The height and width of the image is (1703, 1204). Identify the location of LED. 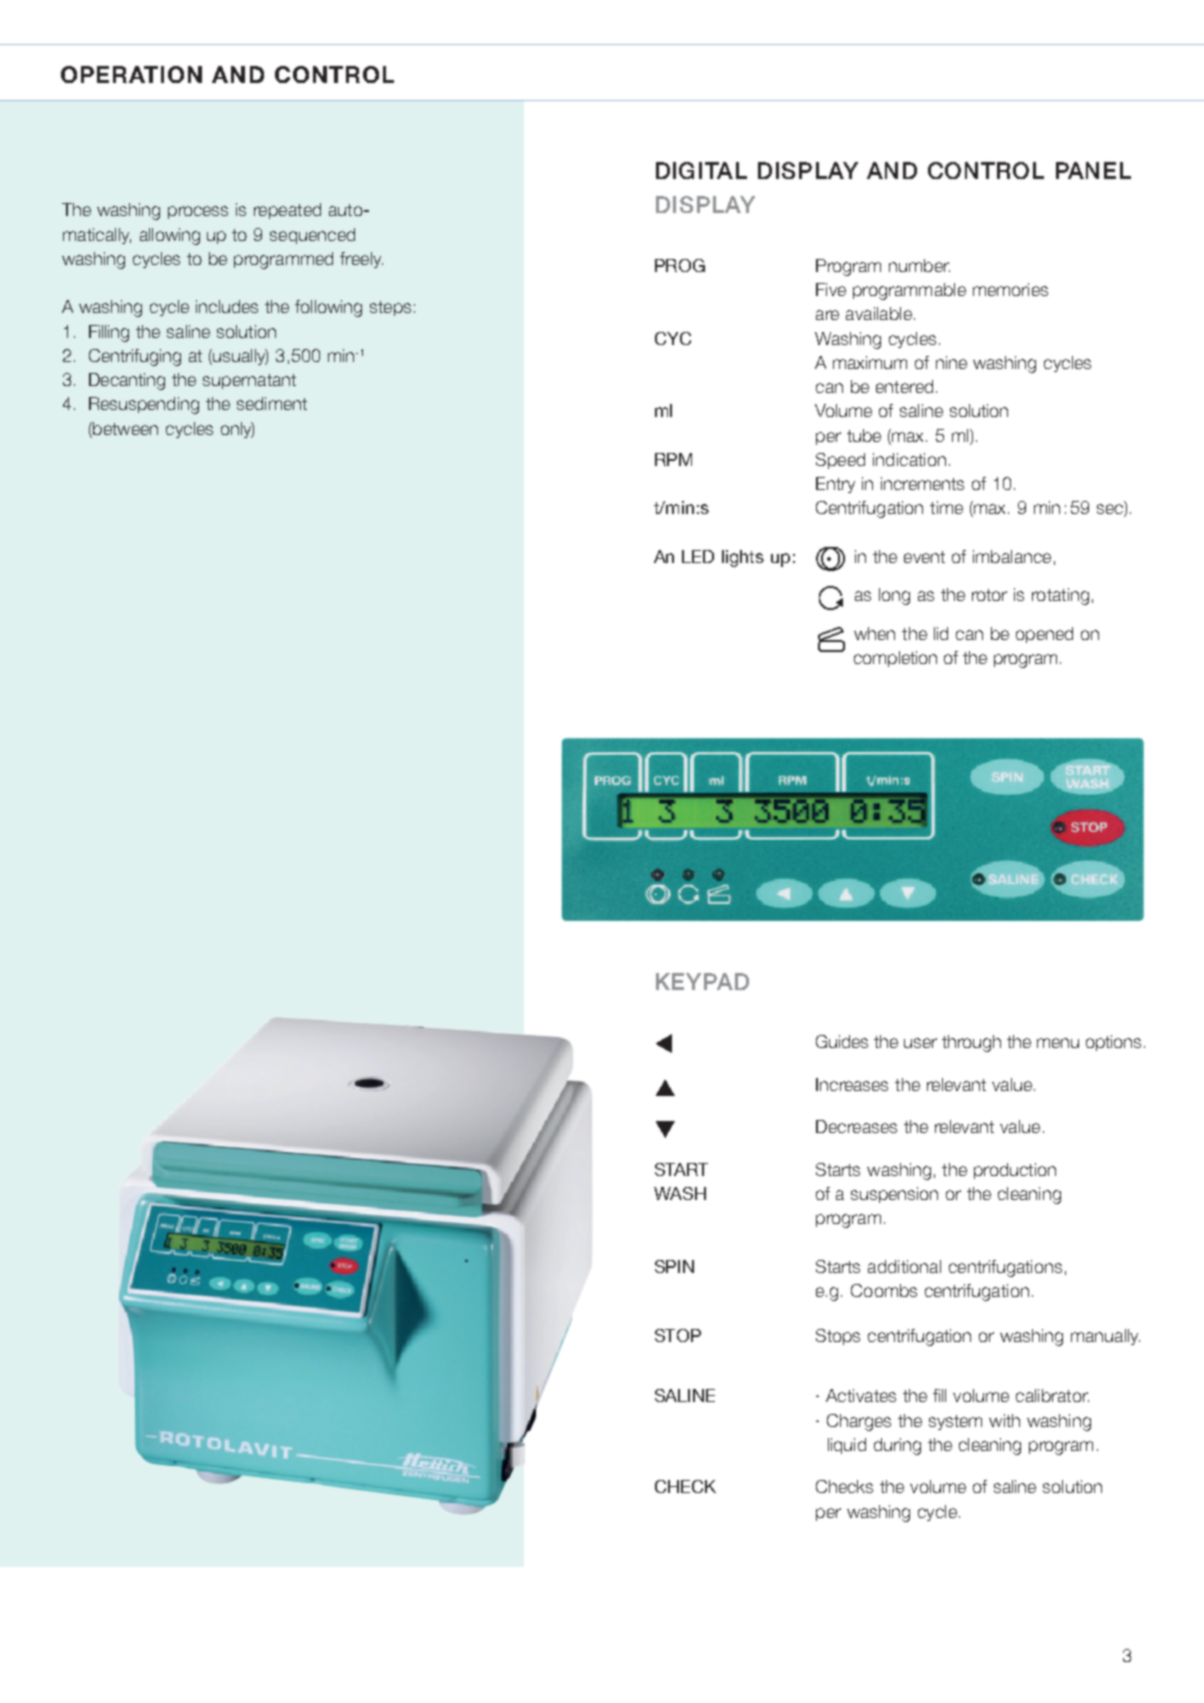
(698, 556).
